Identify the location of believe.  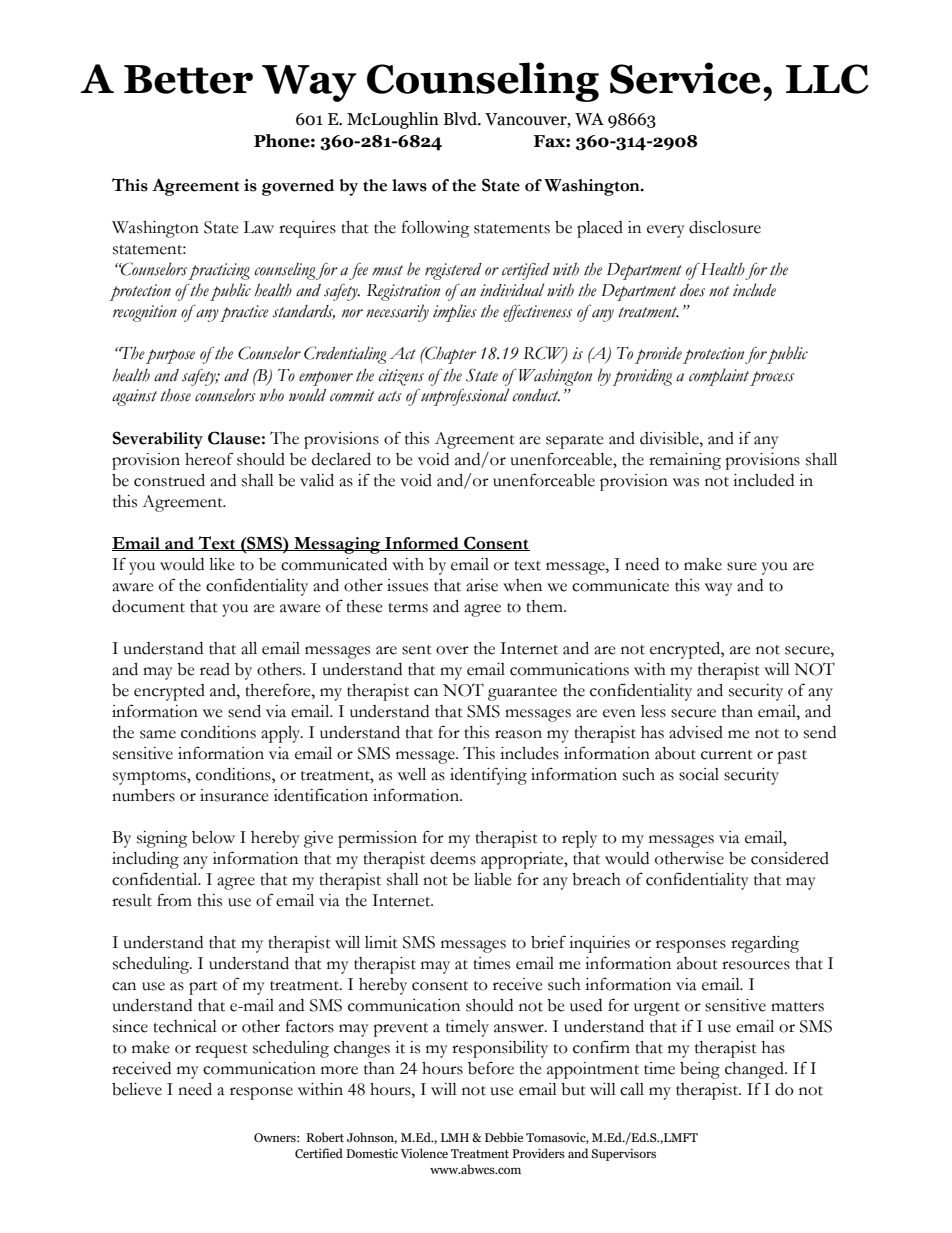
(137, 1089).
